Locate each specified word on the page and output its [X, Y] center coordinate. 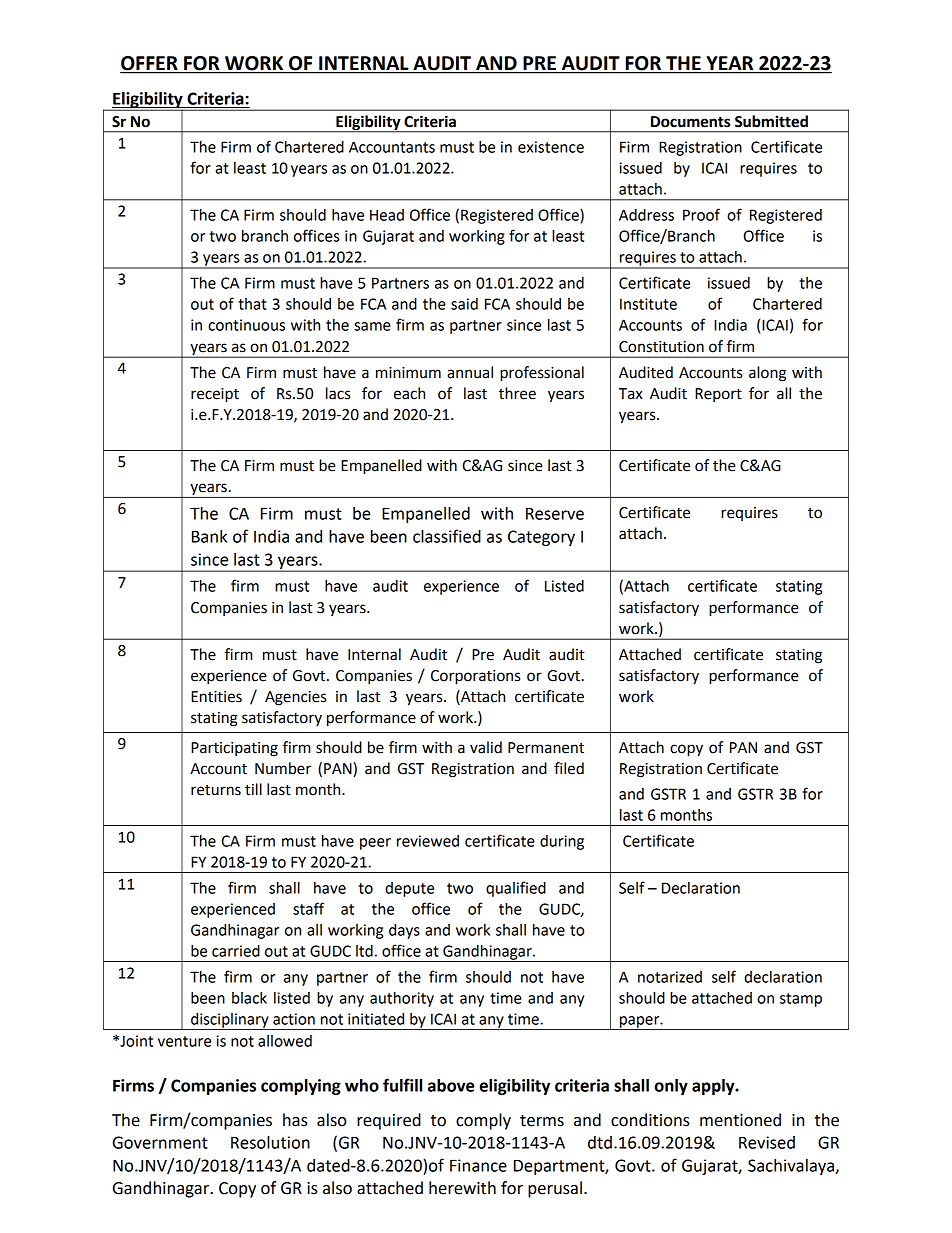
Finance [478, 1165]
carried [236, 951]
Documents [690, 122]
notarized [670, 977]
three [517, 393]
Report [718, 395]
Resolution [270, 1142]
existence [551, 147]
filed [569, 768]
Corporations [475, 677]
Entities [216, 697]
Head [387, 215]
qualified [516, 889]
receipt [215, 395]
